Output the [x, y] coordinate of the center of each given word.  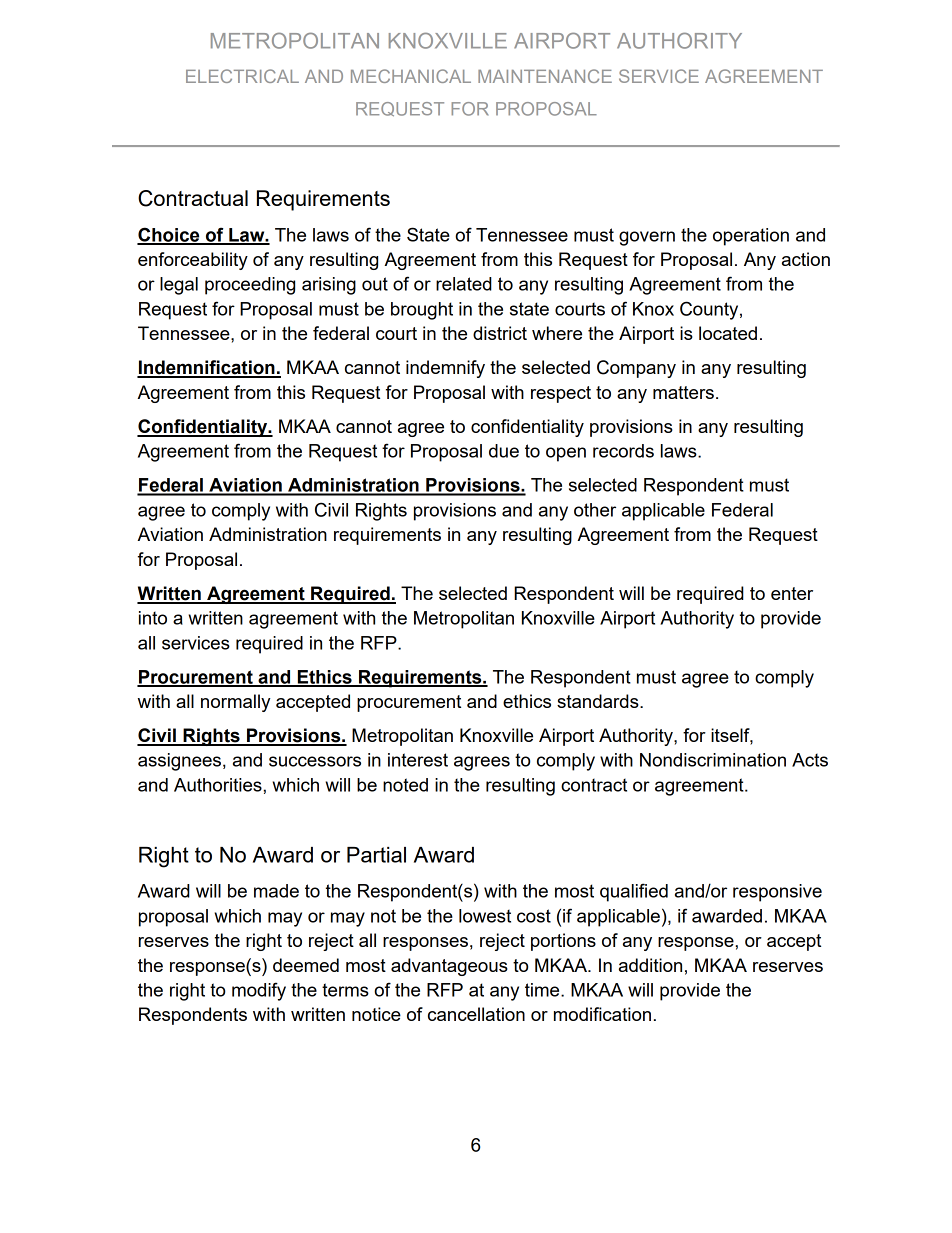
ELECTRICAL [242, 76]
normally [235, 703]
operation [751, 237]
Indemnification [207, 368]
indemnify [445, 369]
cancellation [476, 1014]
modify [259, 991]
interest [418, 760]
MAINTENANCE [545, 76]
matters [683, 392]
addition [650, 965]
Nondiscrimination [713, 760]
